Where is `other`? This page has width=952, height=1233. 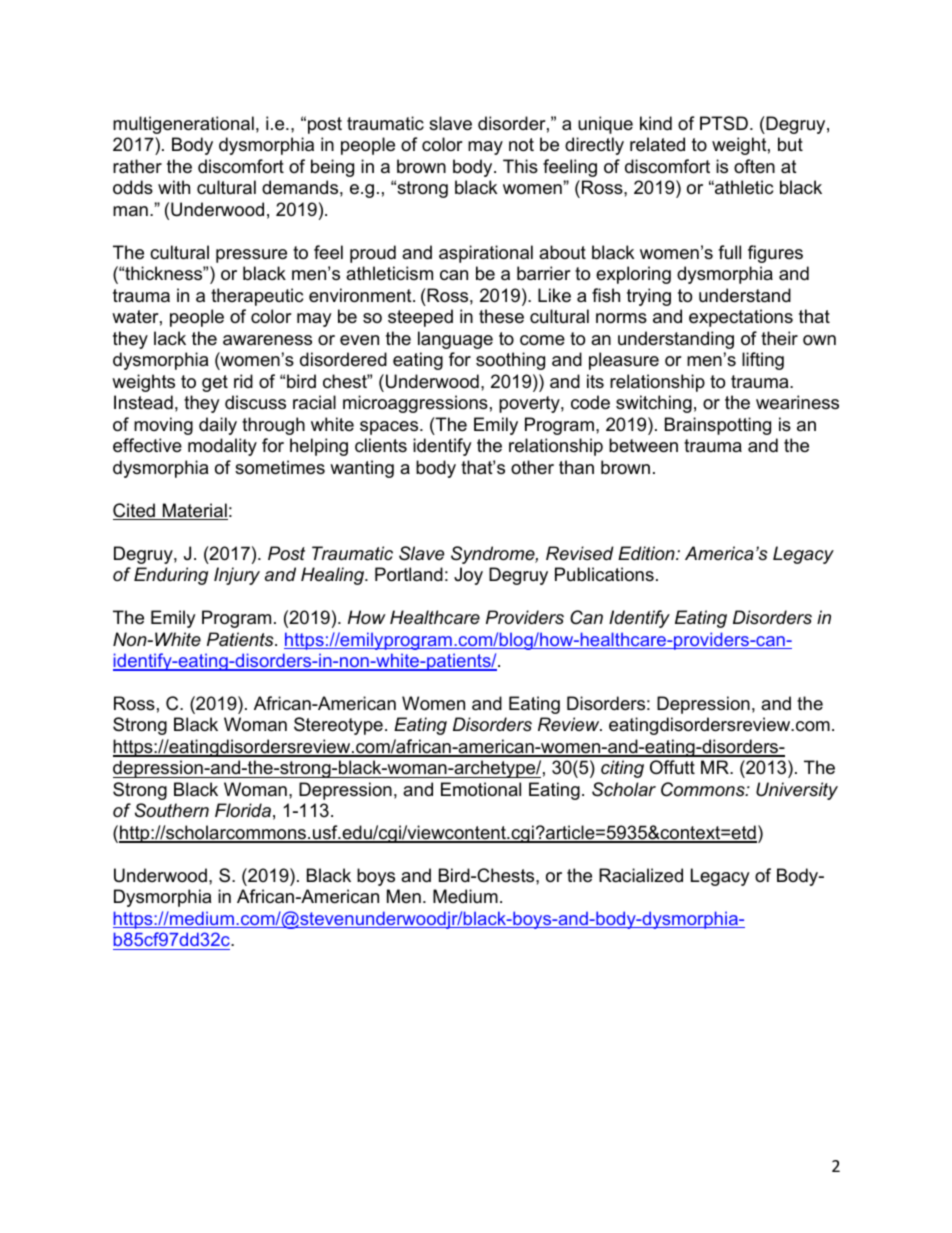
other is located at coordinates (532, 467).
